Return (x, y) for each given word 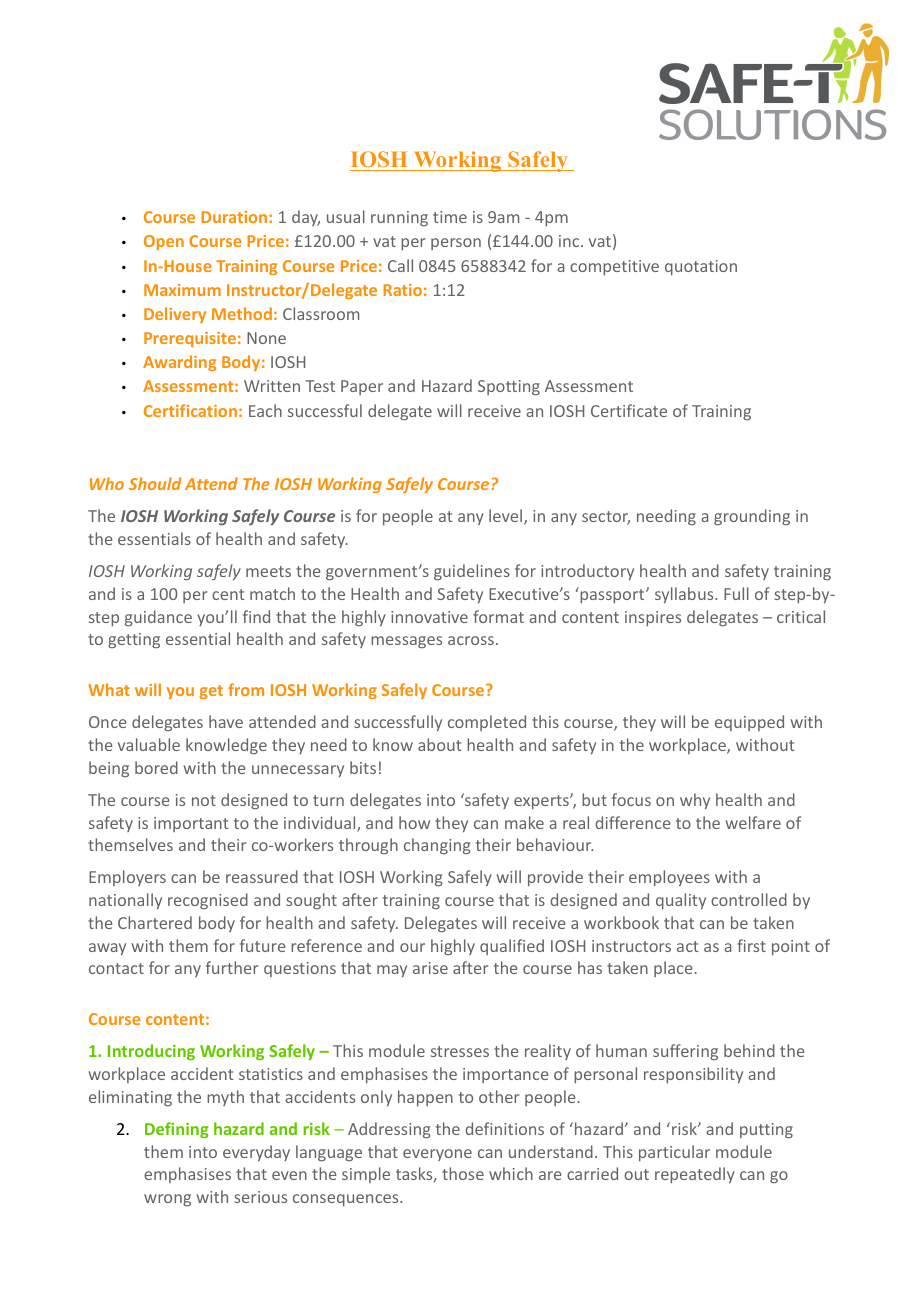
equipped (749, 723)
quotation (701, 267)
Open (164, 242)
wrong (167, 1200)
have (226, 721)
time (450, 217)
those (463, 1173)
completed (487, 723)
